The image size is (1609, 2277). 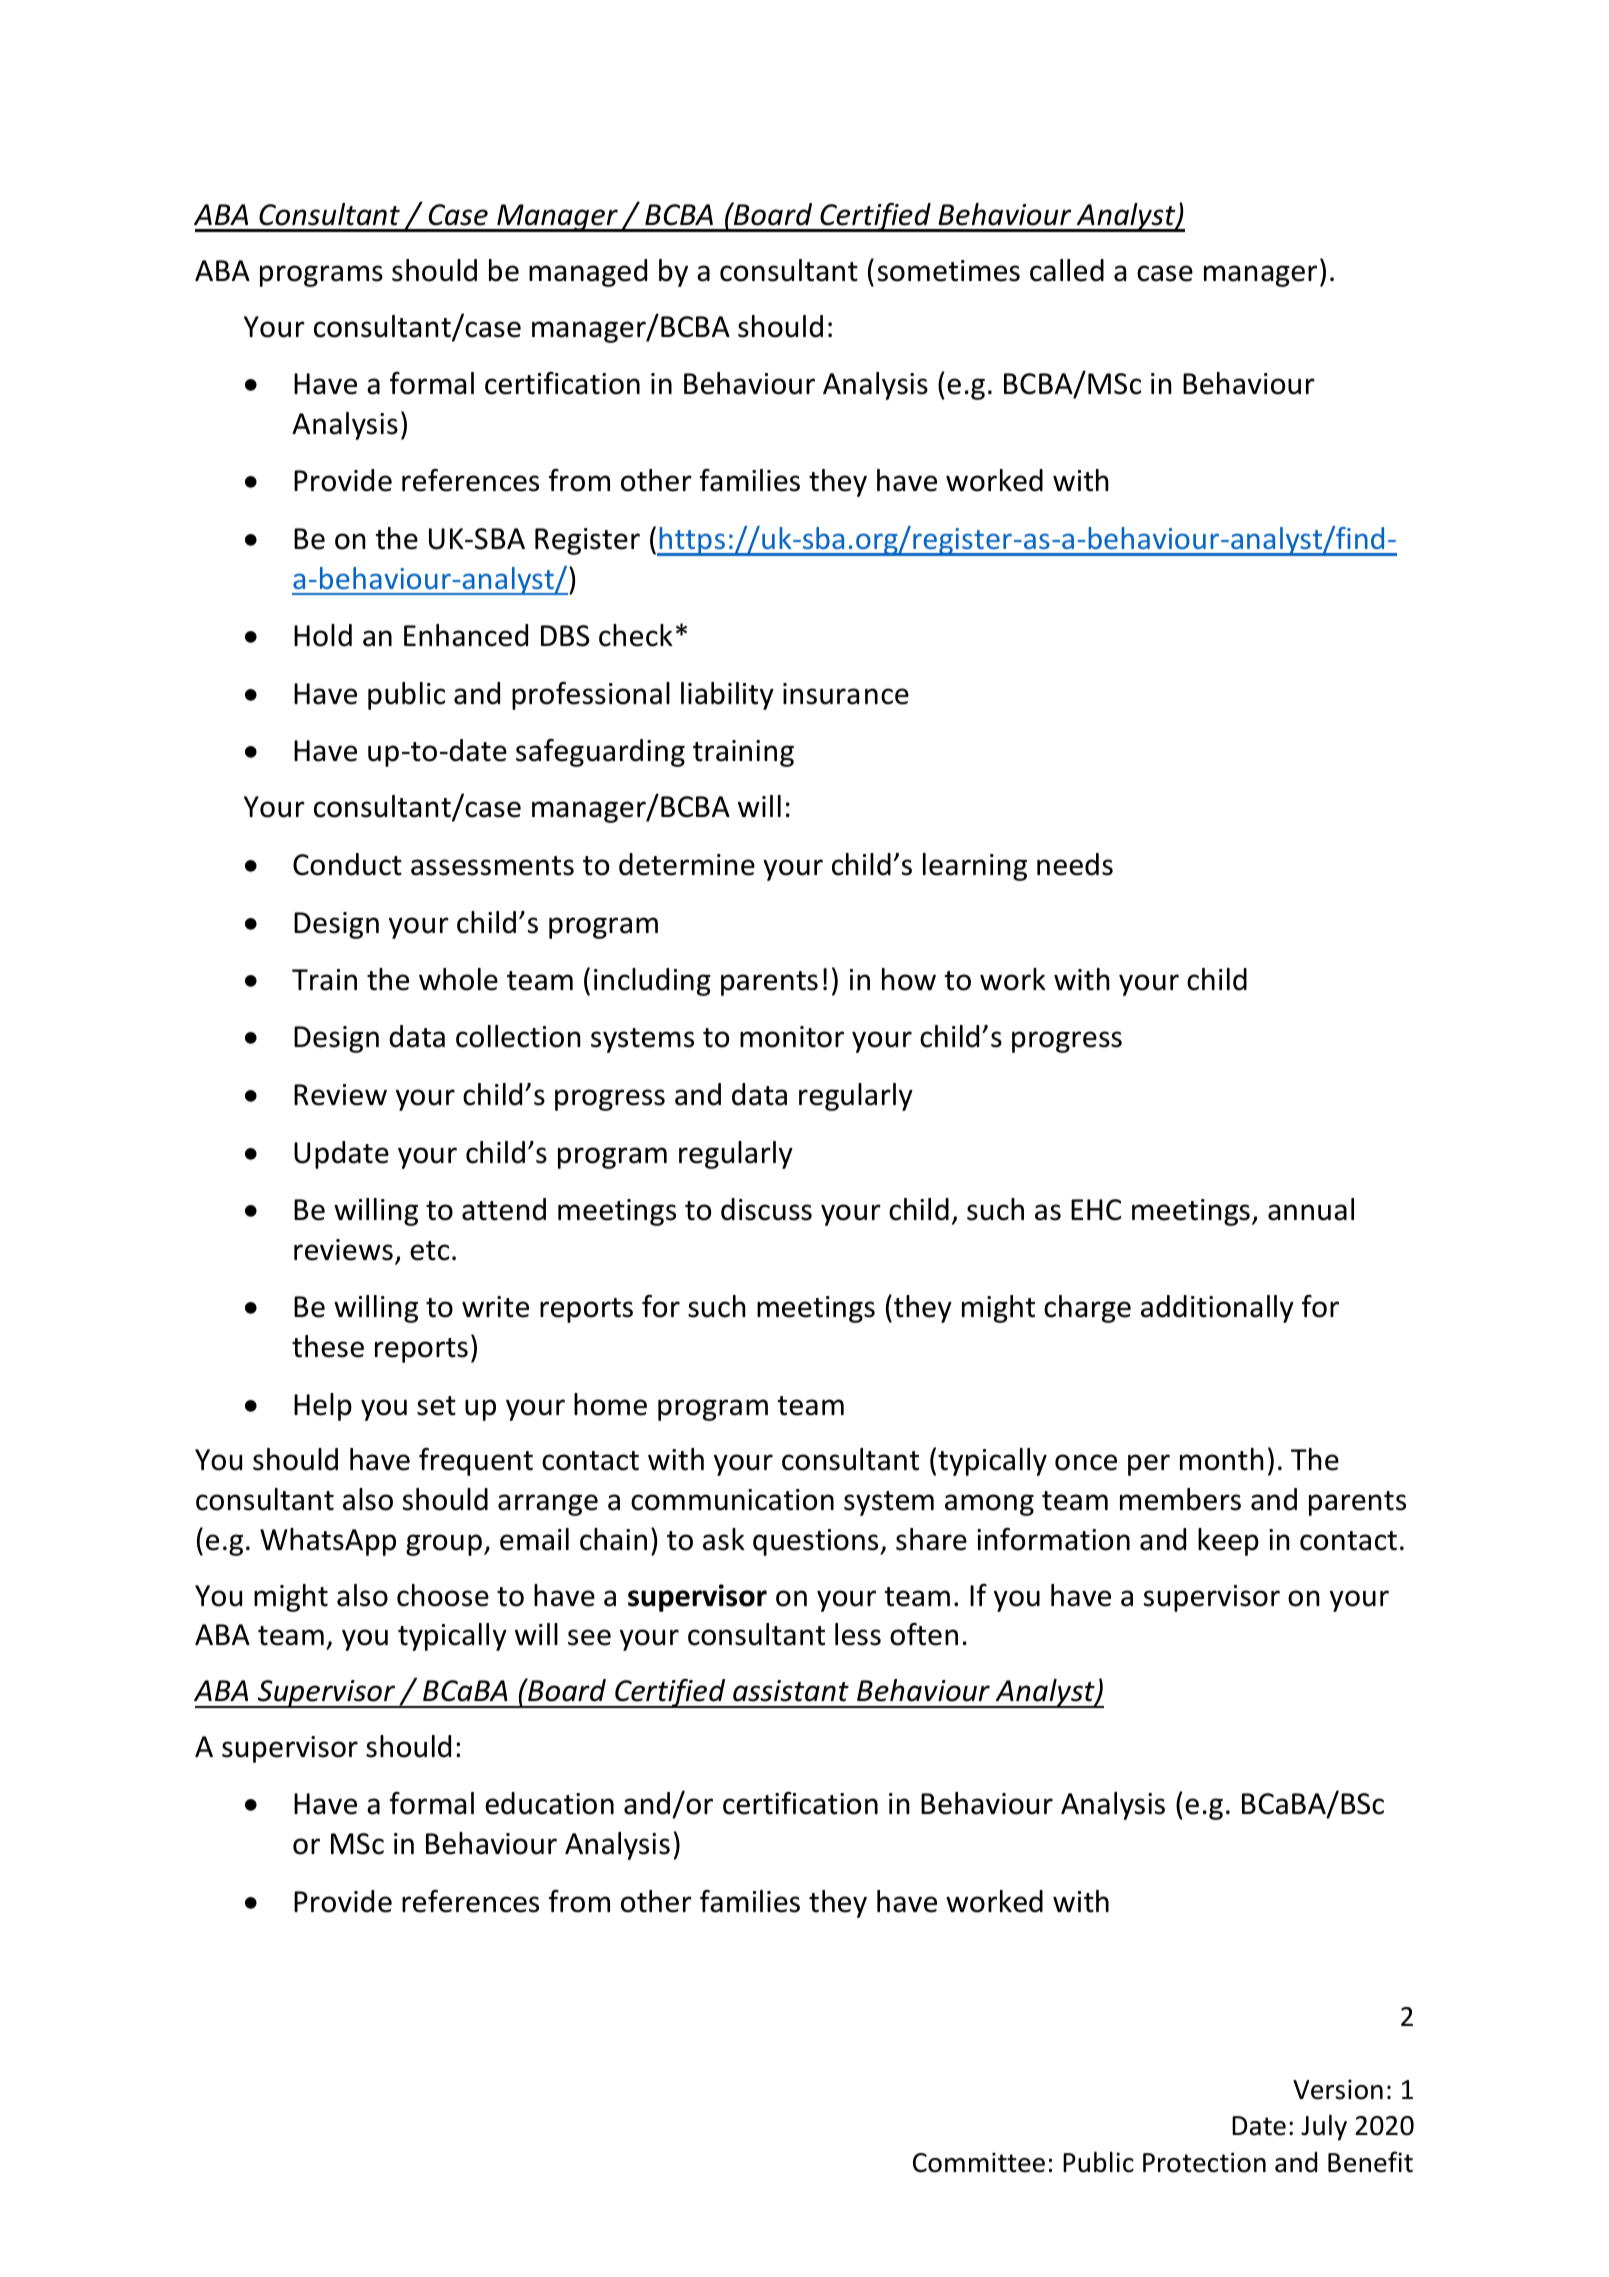 What do you see at coordinates (766, 1209) in the screenshot?
I see `discuss` at bounding box center [766, 1209].
